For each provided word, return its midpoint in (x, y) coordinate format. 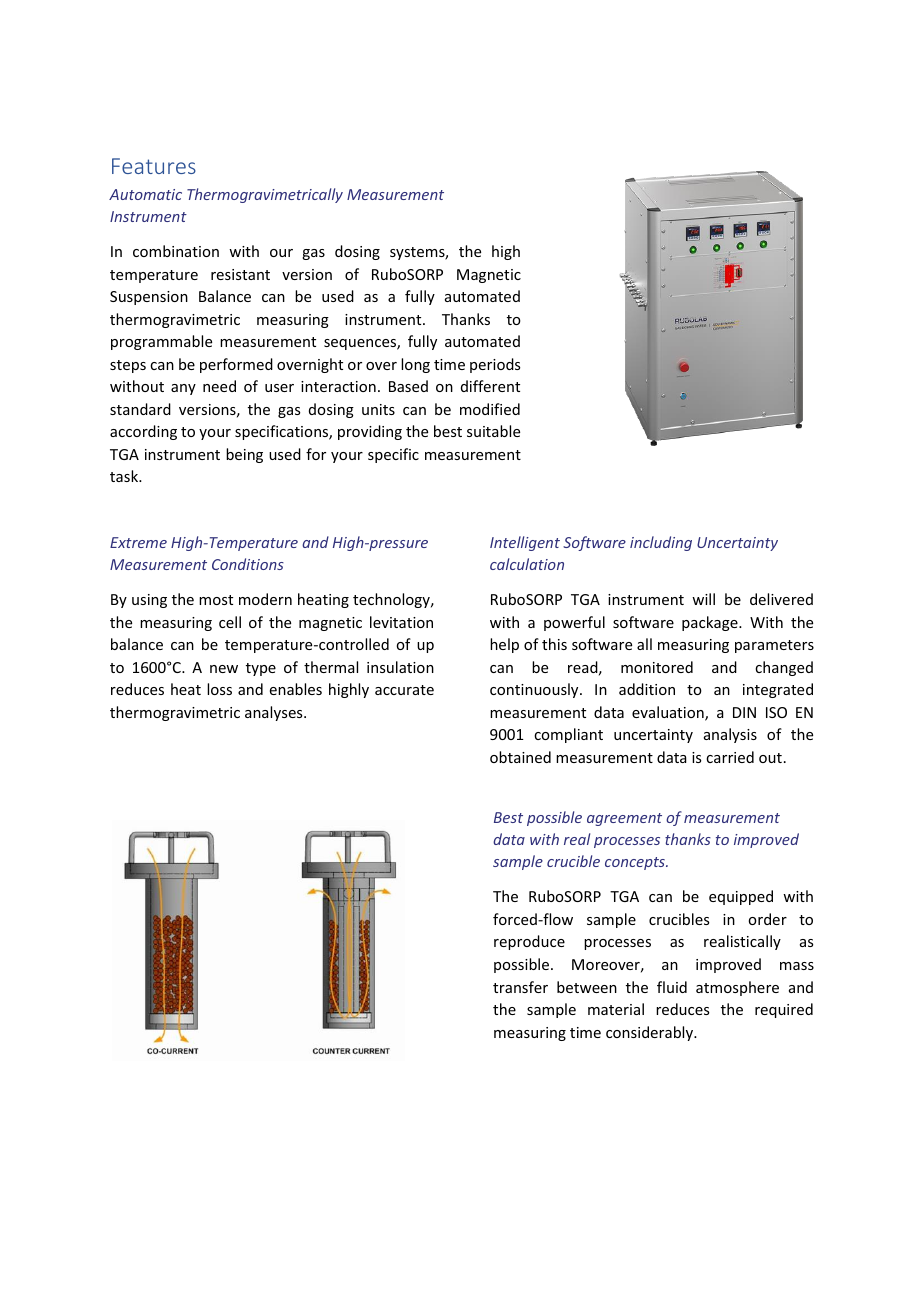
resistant (240, 274)
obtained (520, 757)
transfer (520, 987)
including (661, 543)
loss (219, 689)
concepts (636, 863)
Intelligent (525, 543)
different (490, 386)
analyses (275, 713)
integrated (778, 690)
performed (236, 365)
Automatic (145, 194)
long (415, 365)
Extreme (138, 542)
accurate (404, 690)
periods (495, 365)
